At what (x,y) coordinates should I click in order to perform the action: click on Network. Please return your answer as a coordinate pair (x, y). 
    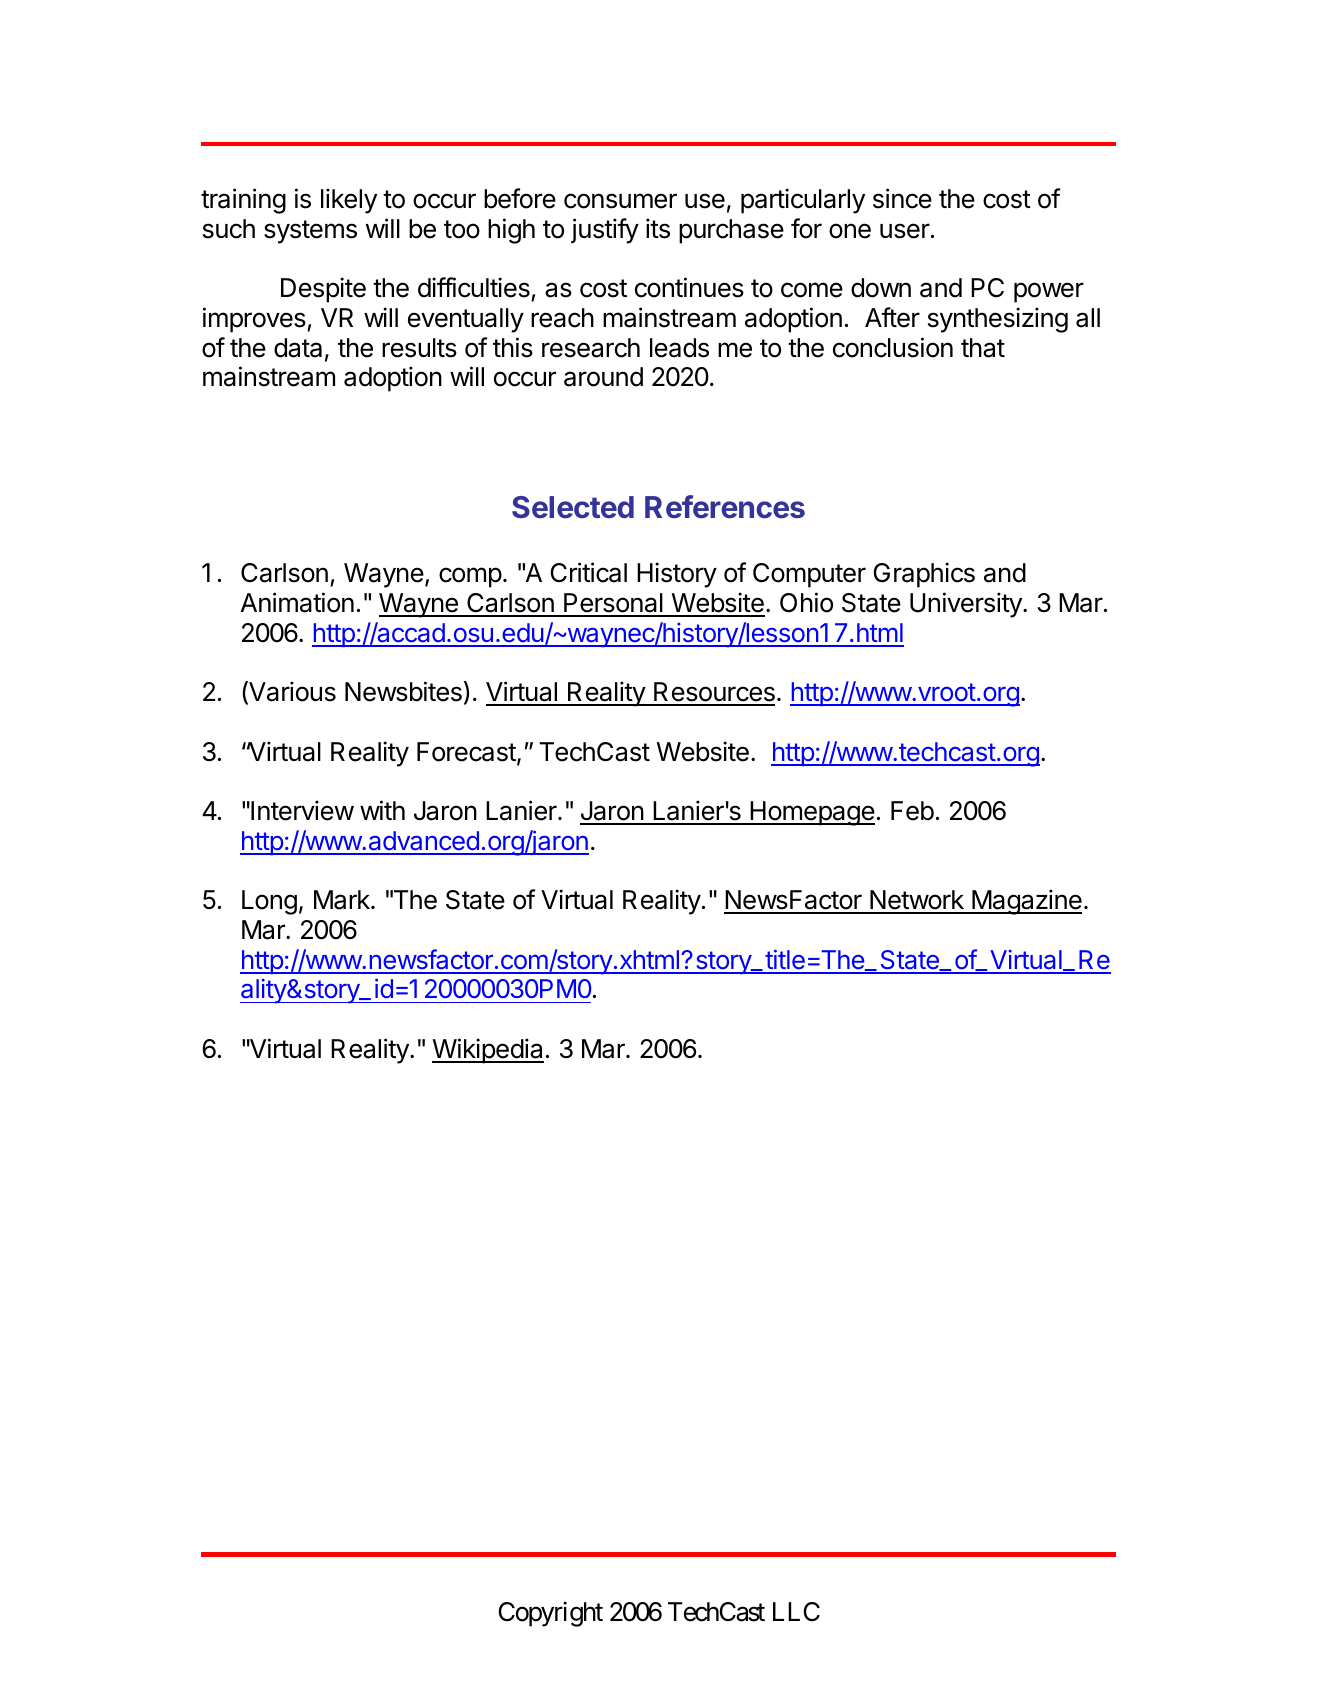
    Looking at the image, I should click on (917, 901).
